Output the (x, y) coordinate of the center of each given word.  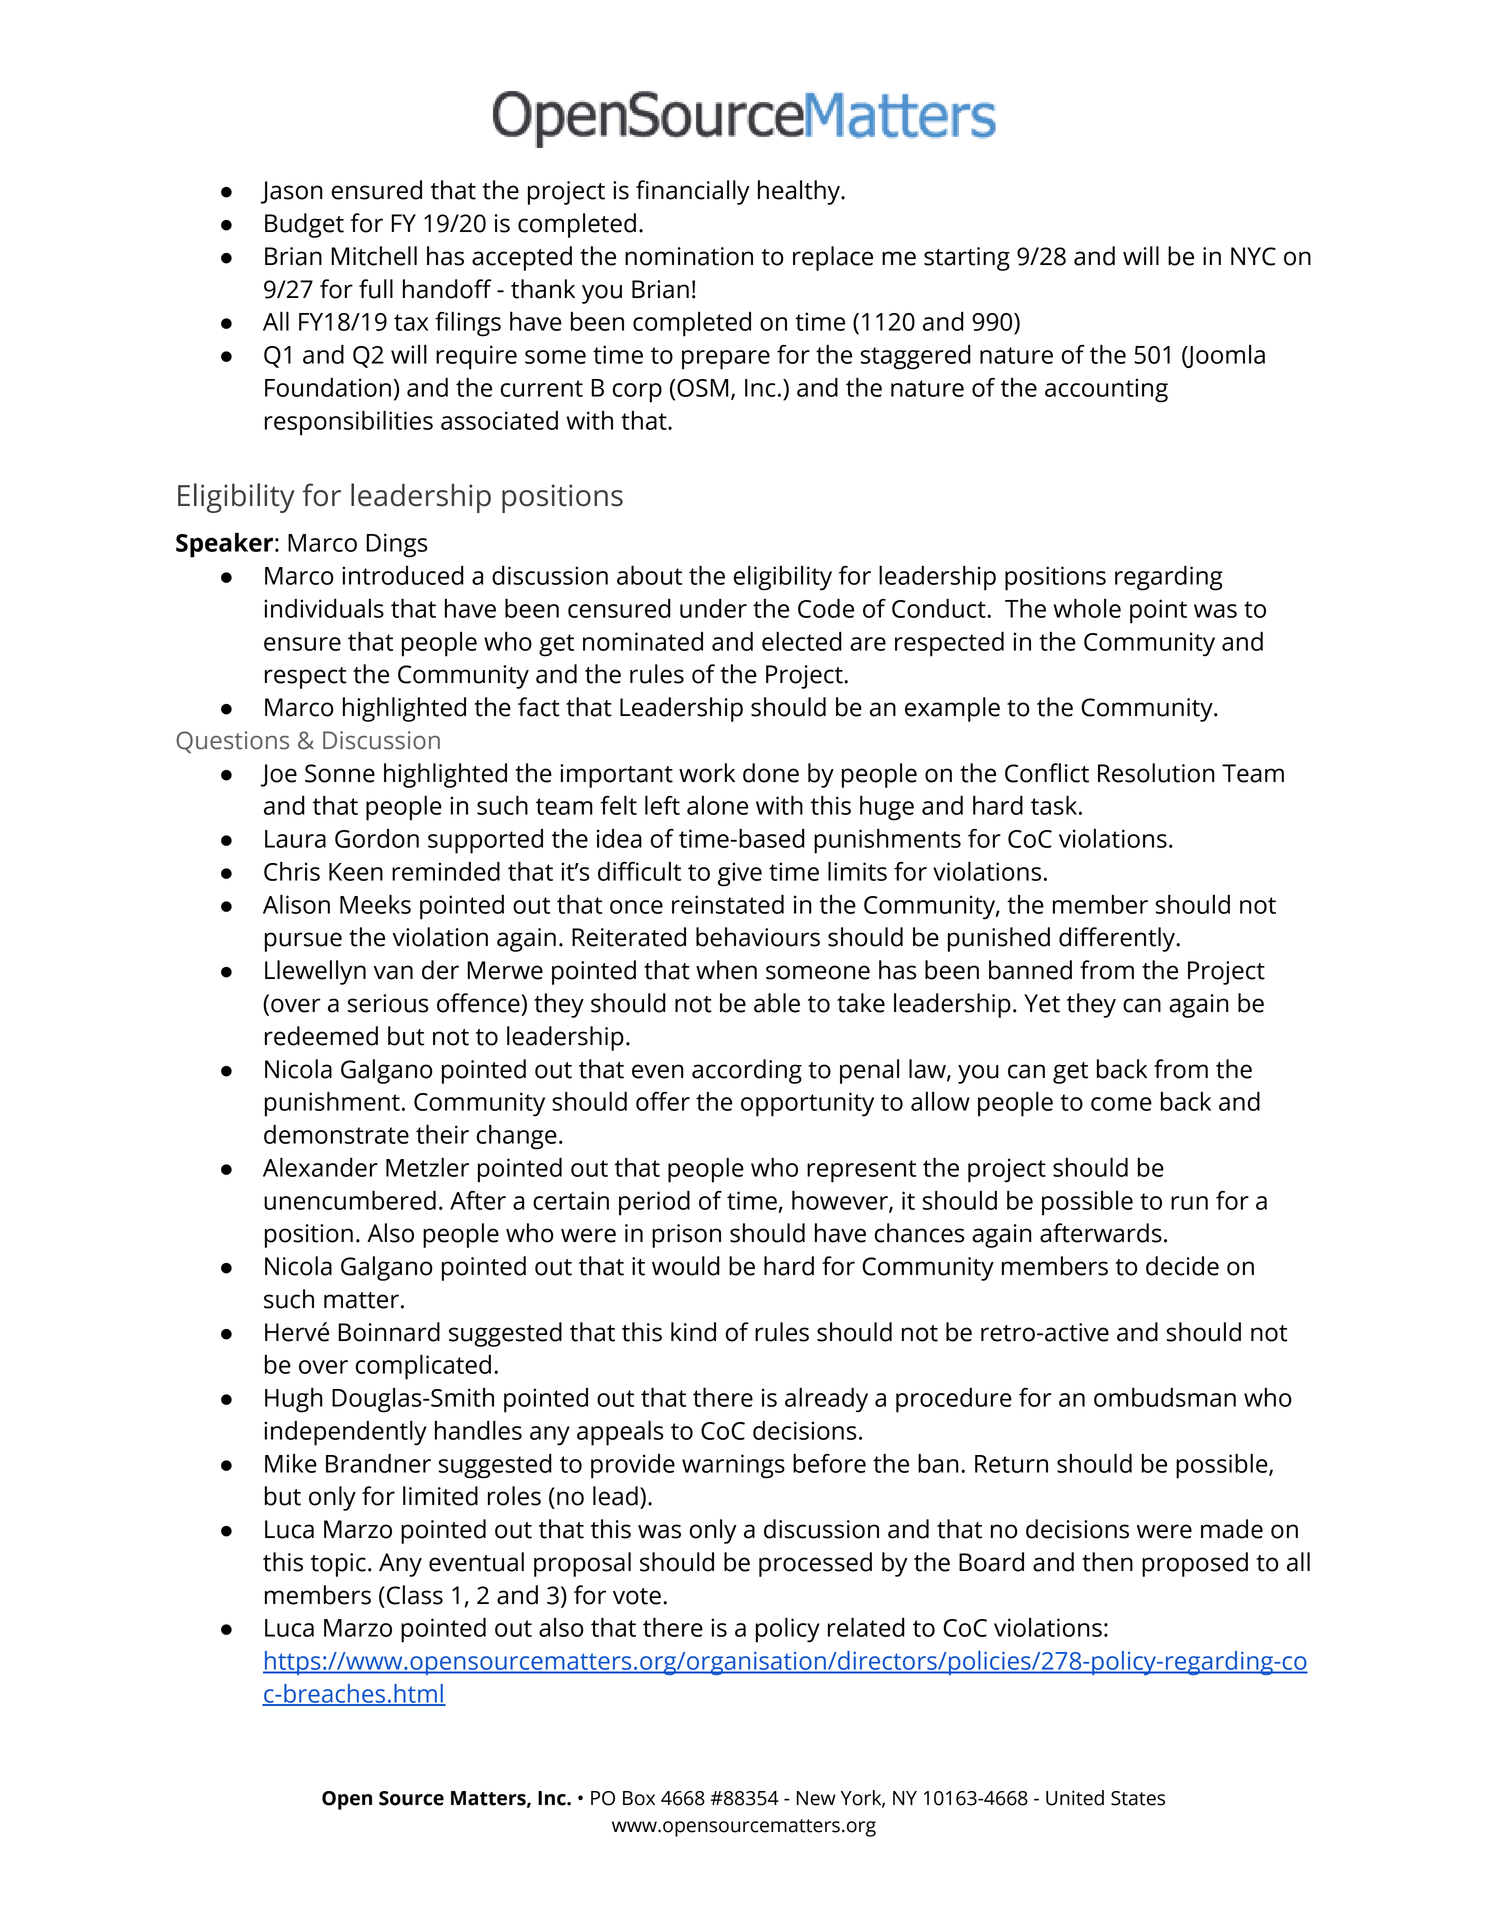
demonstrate (336, 1134)
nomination (689, 256)
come (1121, 1104)
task (1055, 805)
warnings (733, 1466)
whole (1087, 608)
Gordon (377, 838)
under (713, 608)
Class (415, 1595)
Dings (396, 545)
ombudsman (1165, 1397)
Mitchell (374, 256)
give (740, 874)
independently (345, 1433)
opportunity (807, 1104)
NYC (1253, 256)
